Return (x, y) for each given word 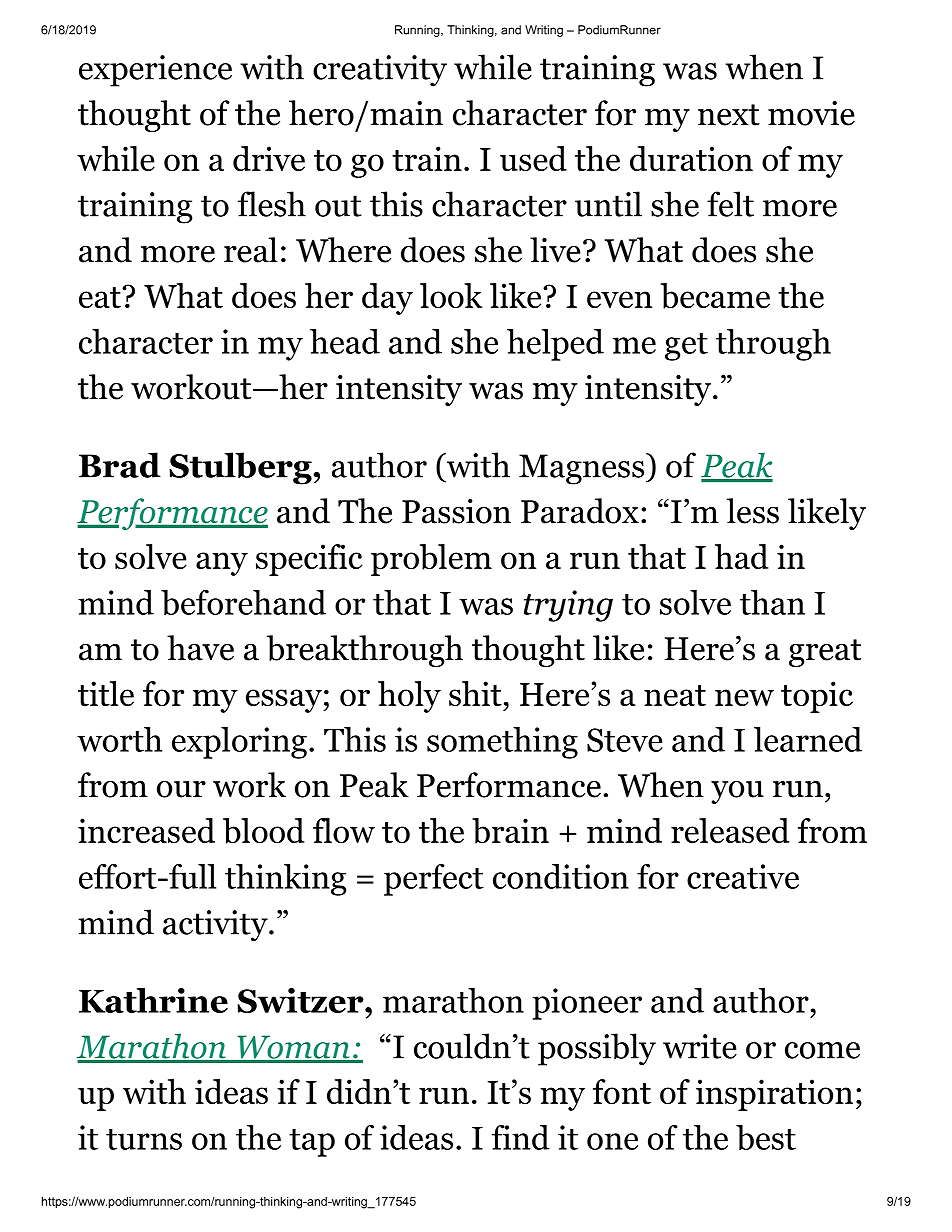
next (729, 115)
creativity (380, 71)
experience (155, 71)
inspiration (774, 1095)
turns (144, 1139)
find (521, 1137)
